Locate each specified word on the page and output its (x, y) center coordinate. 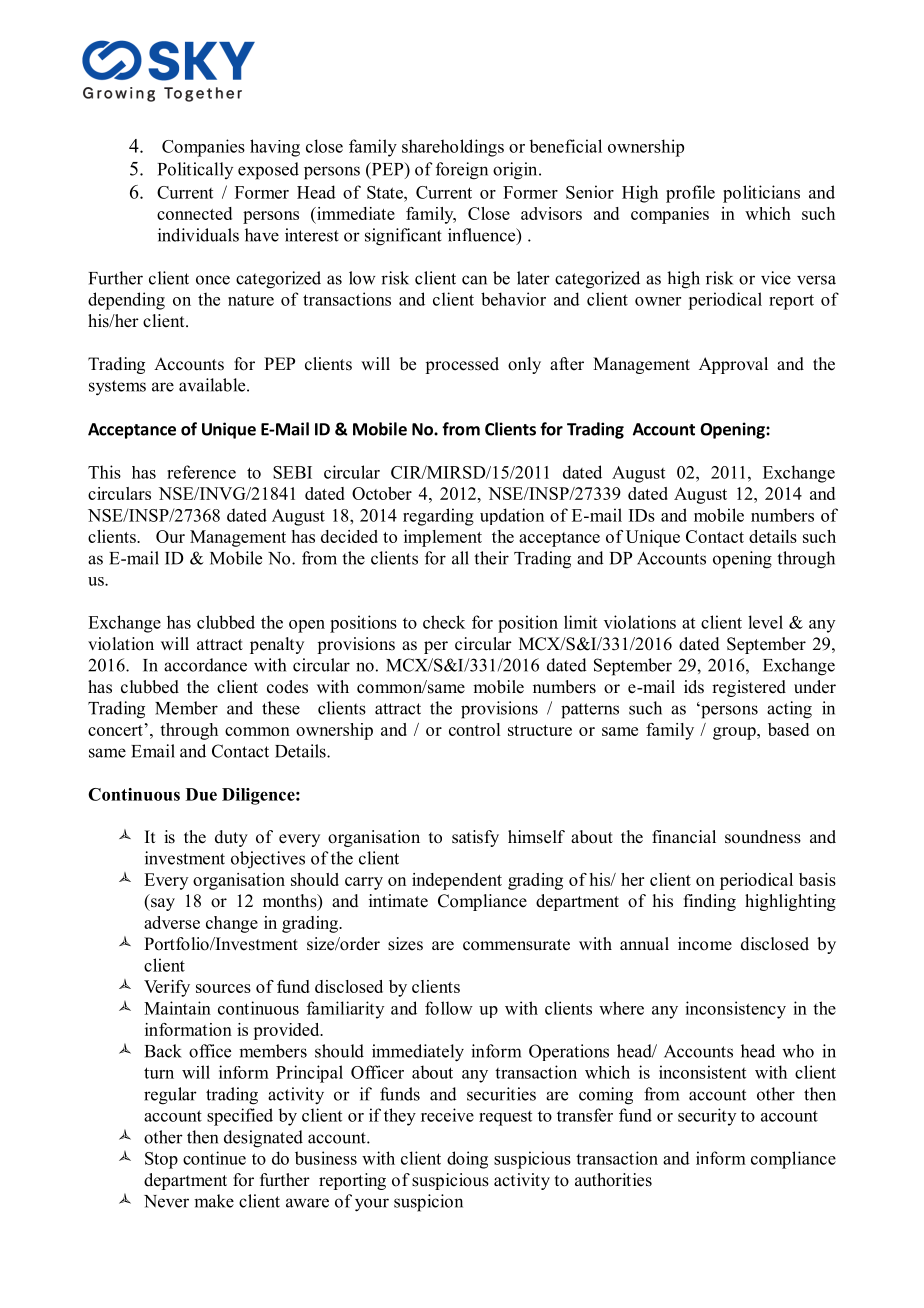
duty (231, 838)
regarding (438, 517)
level (765, 622)
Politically (195, 170)
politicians (761, 194)
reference (201, 472)
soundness (763, 837)
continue (214, 1158)
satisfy (475, 838)
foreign (462, 171)
